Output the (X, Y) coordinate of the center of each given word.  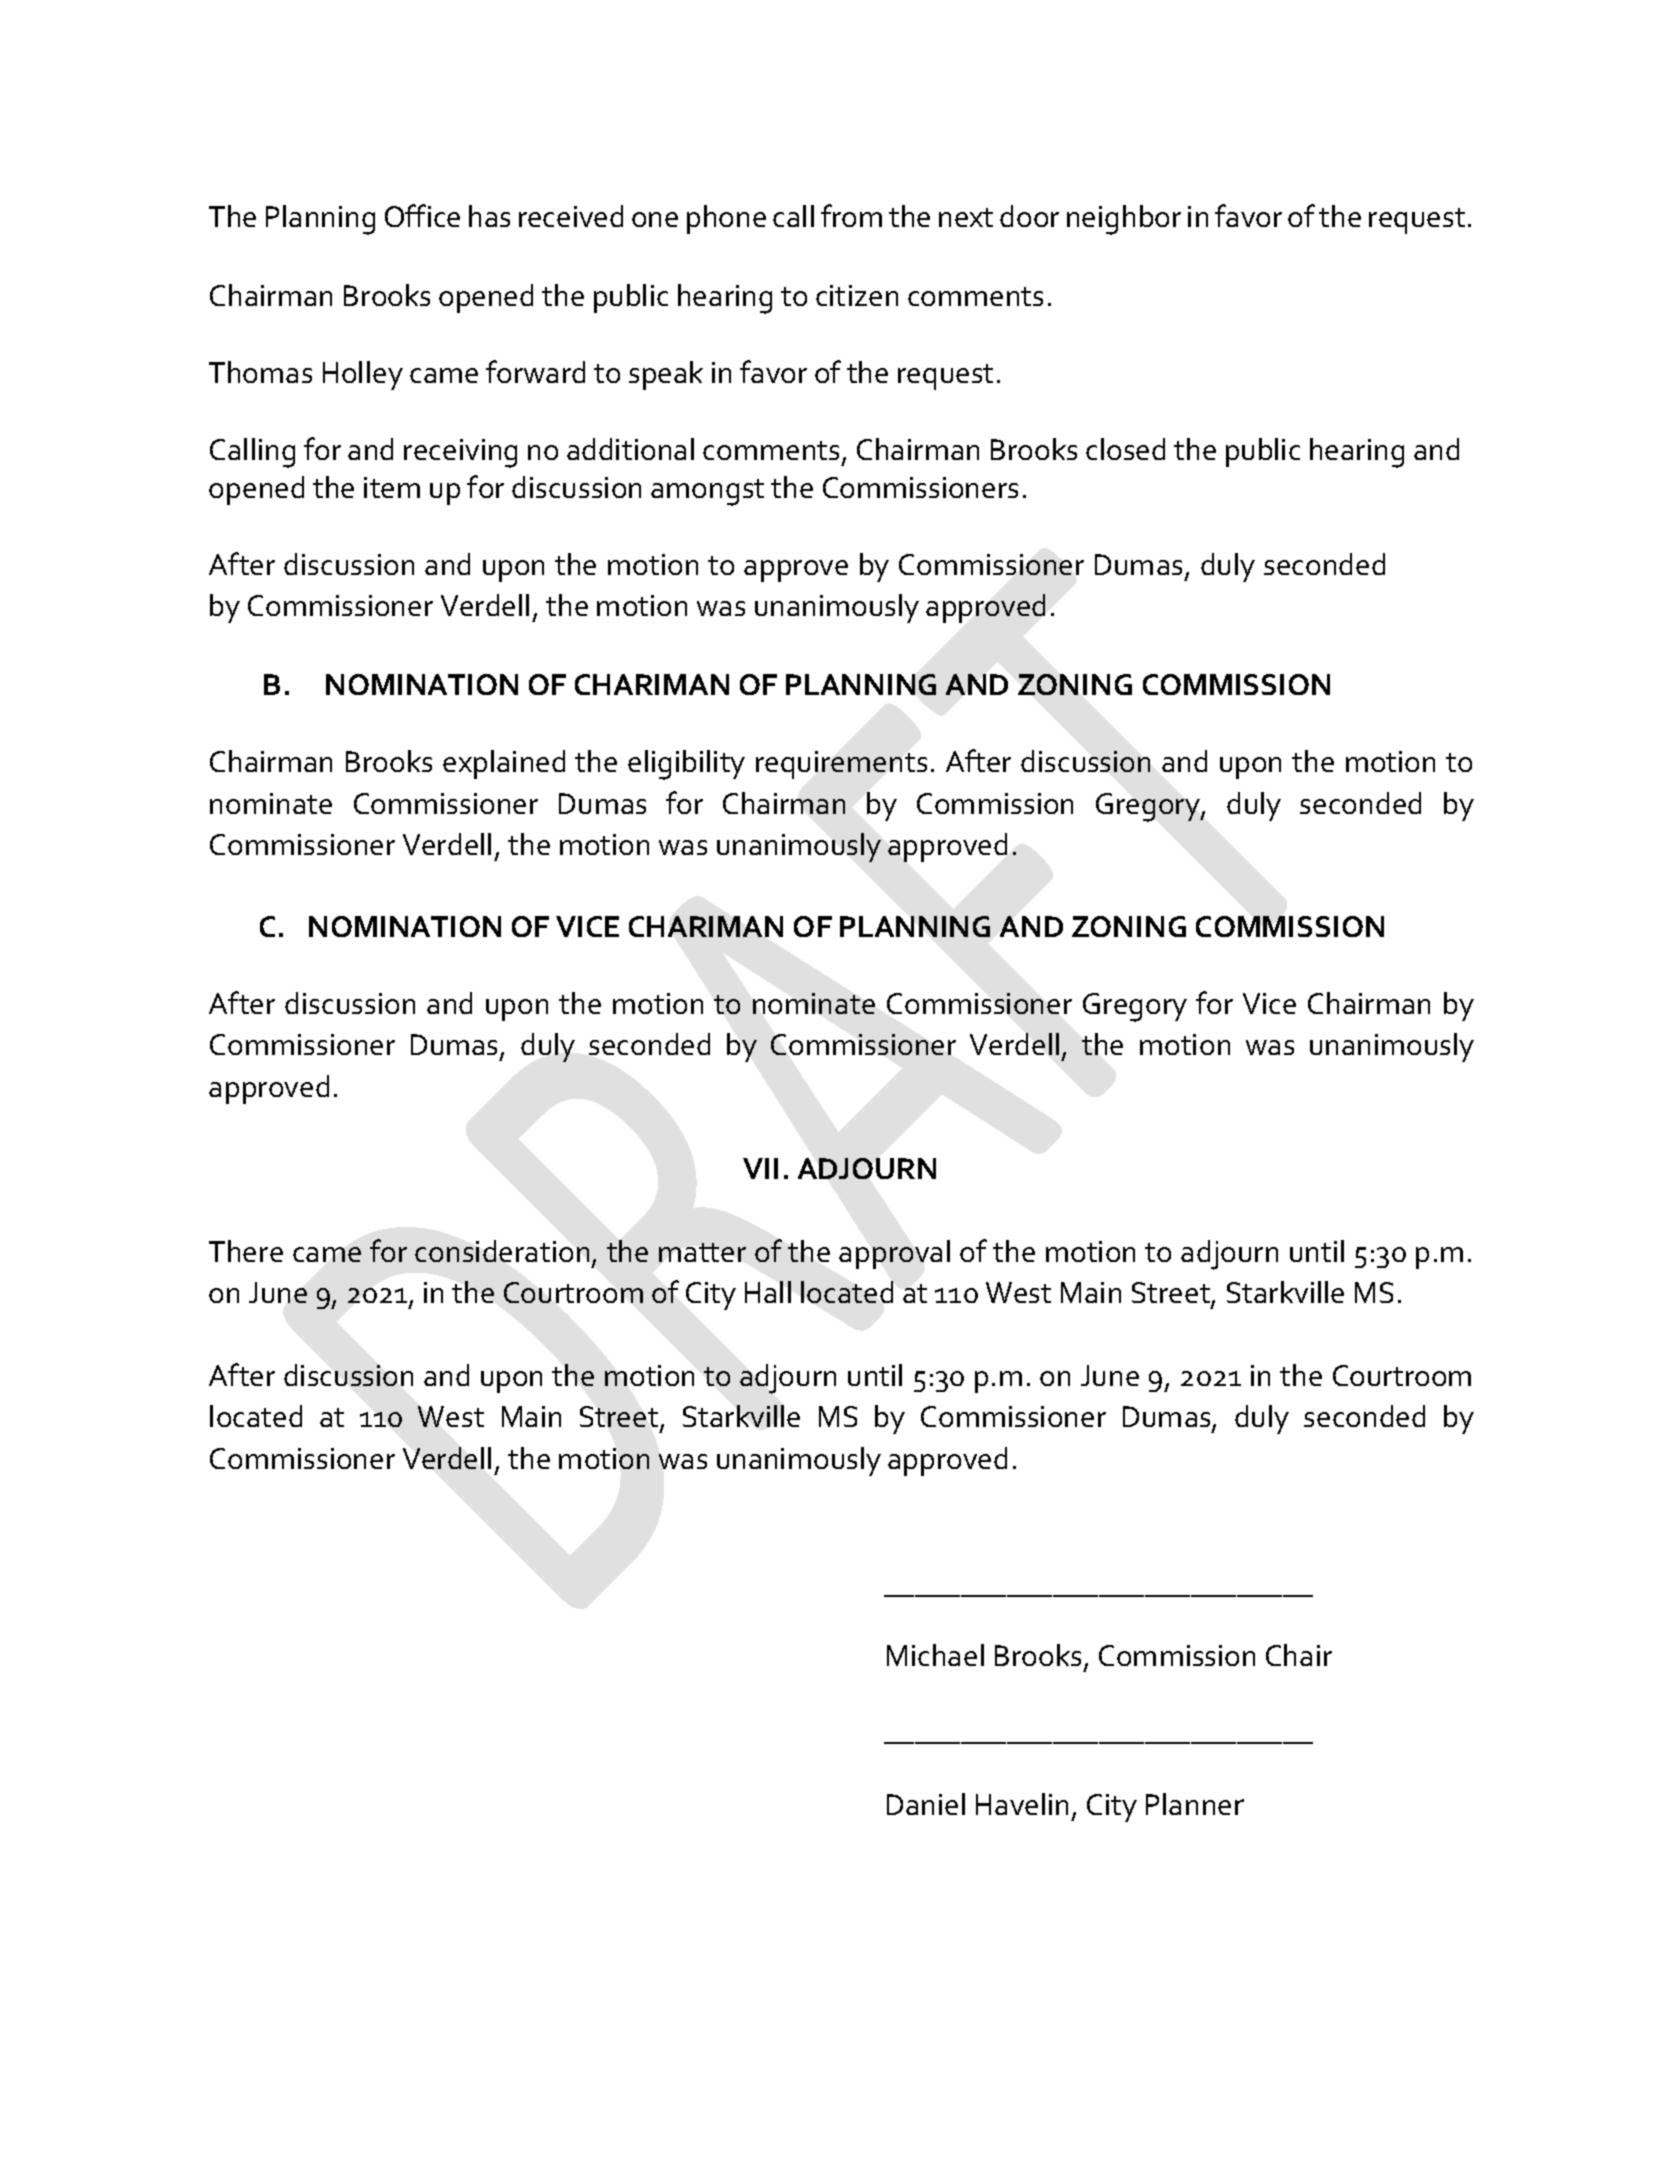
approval (894, 1254)
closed (1125, 449)
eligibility (686, 765)
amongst (707, 492)
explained (504, 764)
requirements (841, 765)
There (246, 1251)
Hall (768, 1292)
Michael (935, 1655)
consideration (502, 1251)
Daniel (926, 1804)
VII (760, 1168)
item (392, 487)
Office (422, 215)
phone (726, 219)
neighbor (1124, 220)
